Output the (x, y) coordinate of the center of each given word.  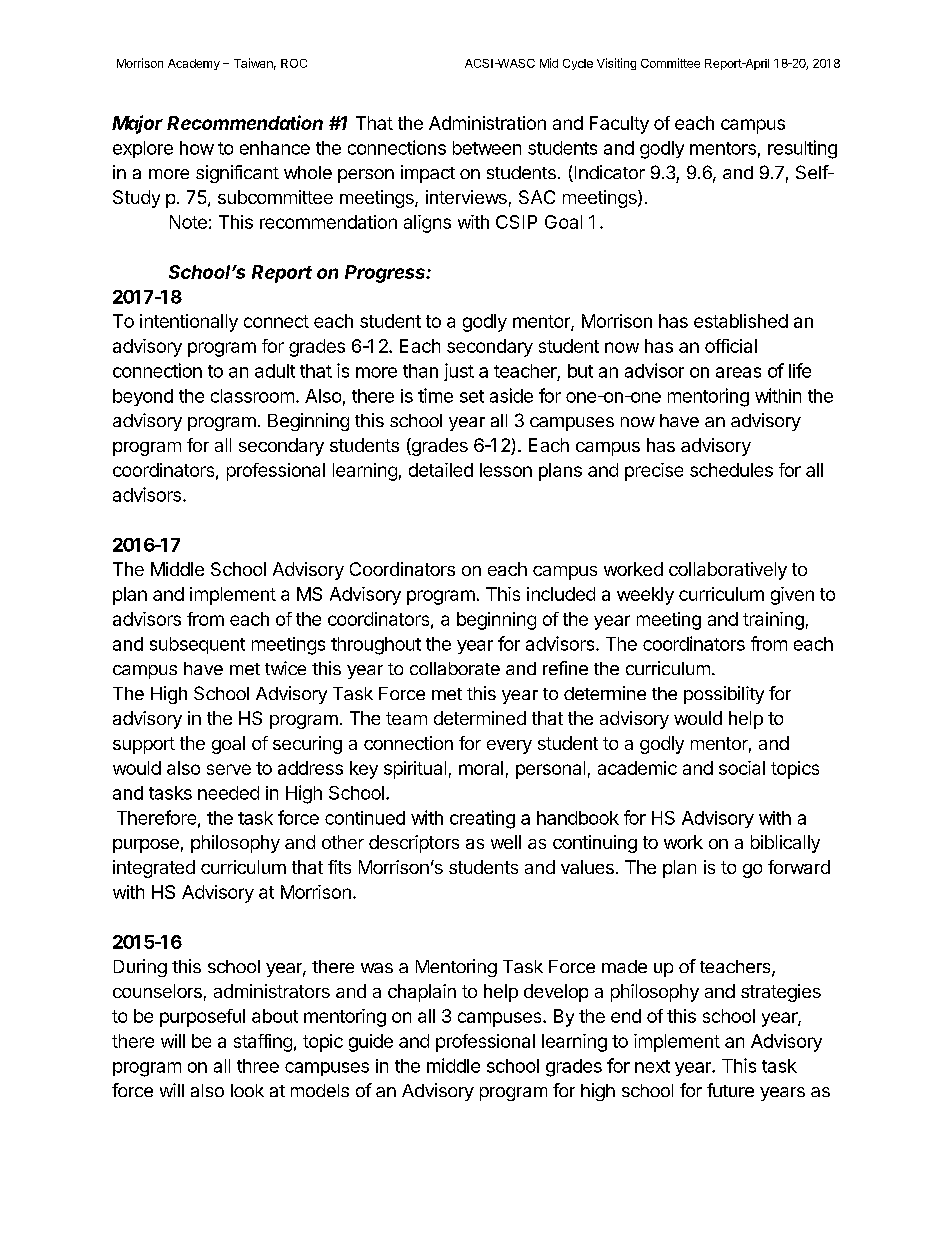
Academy (194, 64)
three (258, 1066)
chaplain (422, 993)
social (742, 768)
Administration (487, 123)
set (472, 396)
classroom (252, 396)
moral (481, 768)
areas (738, 372)
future (730, 1090)
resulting (802, 149)
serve (229, 769)
